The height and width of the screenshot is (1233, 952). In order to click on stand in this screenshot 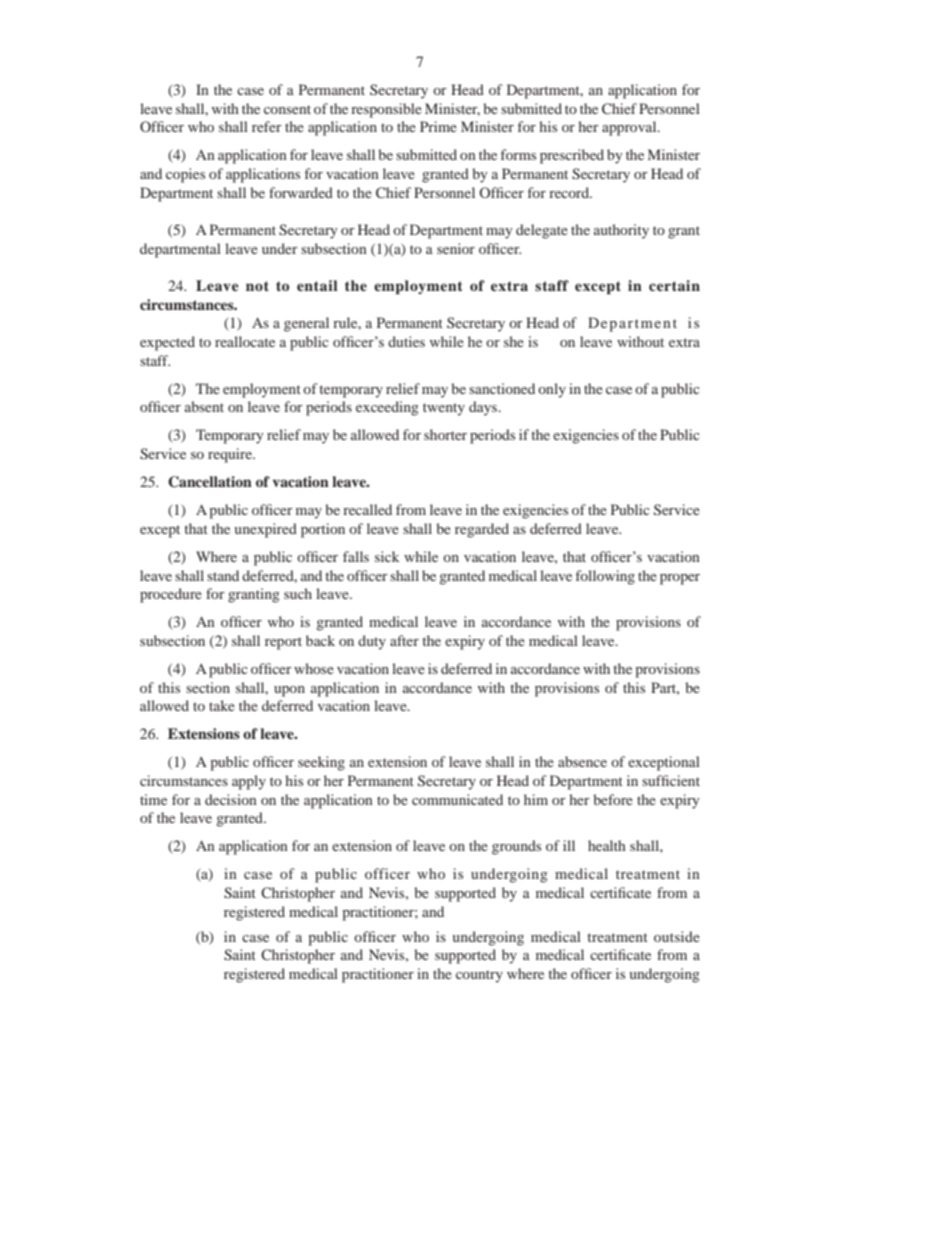, I will do `click(223, 575)`.
